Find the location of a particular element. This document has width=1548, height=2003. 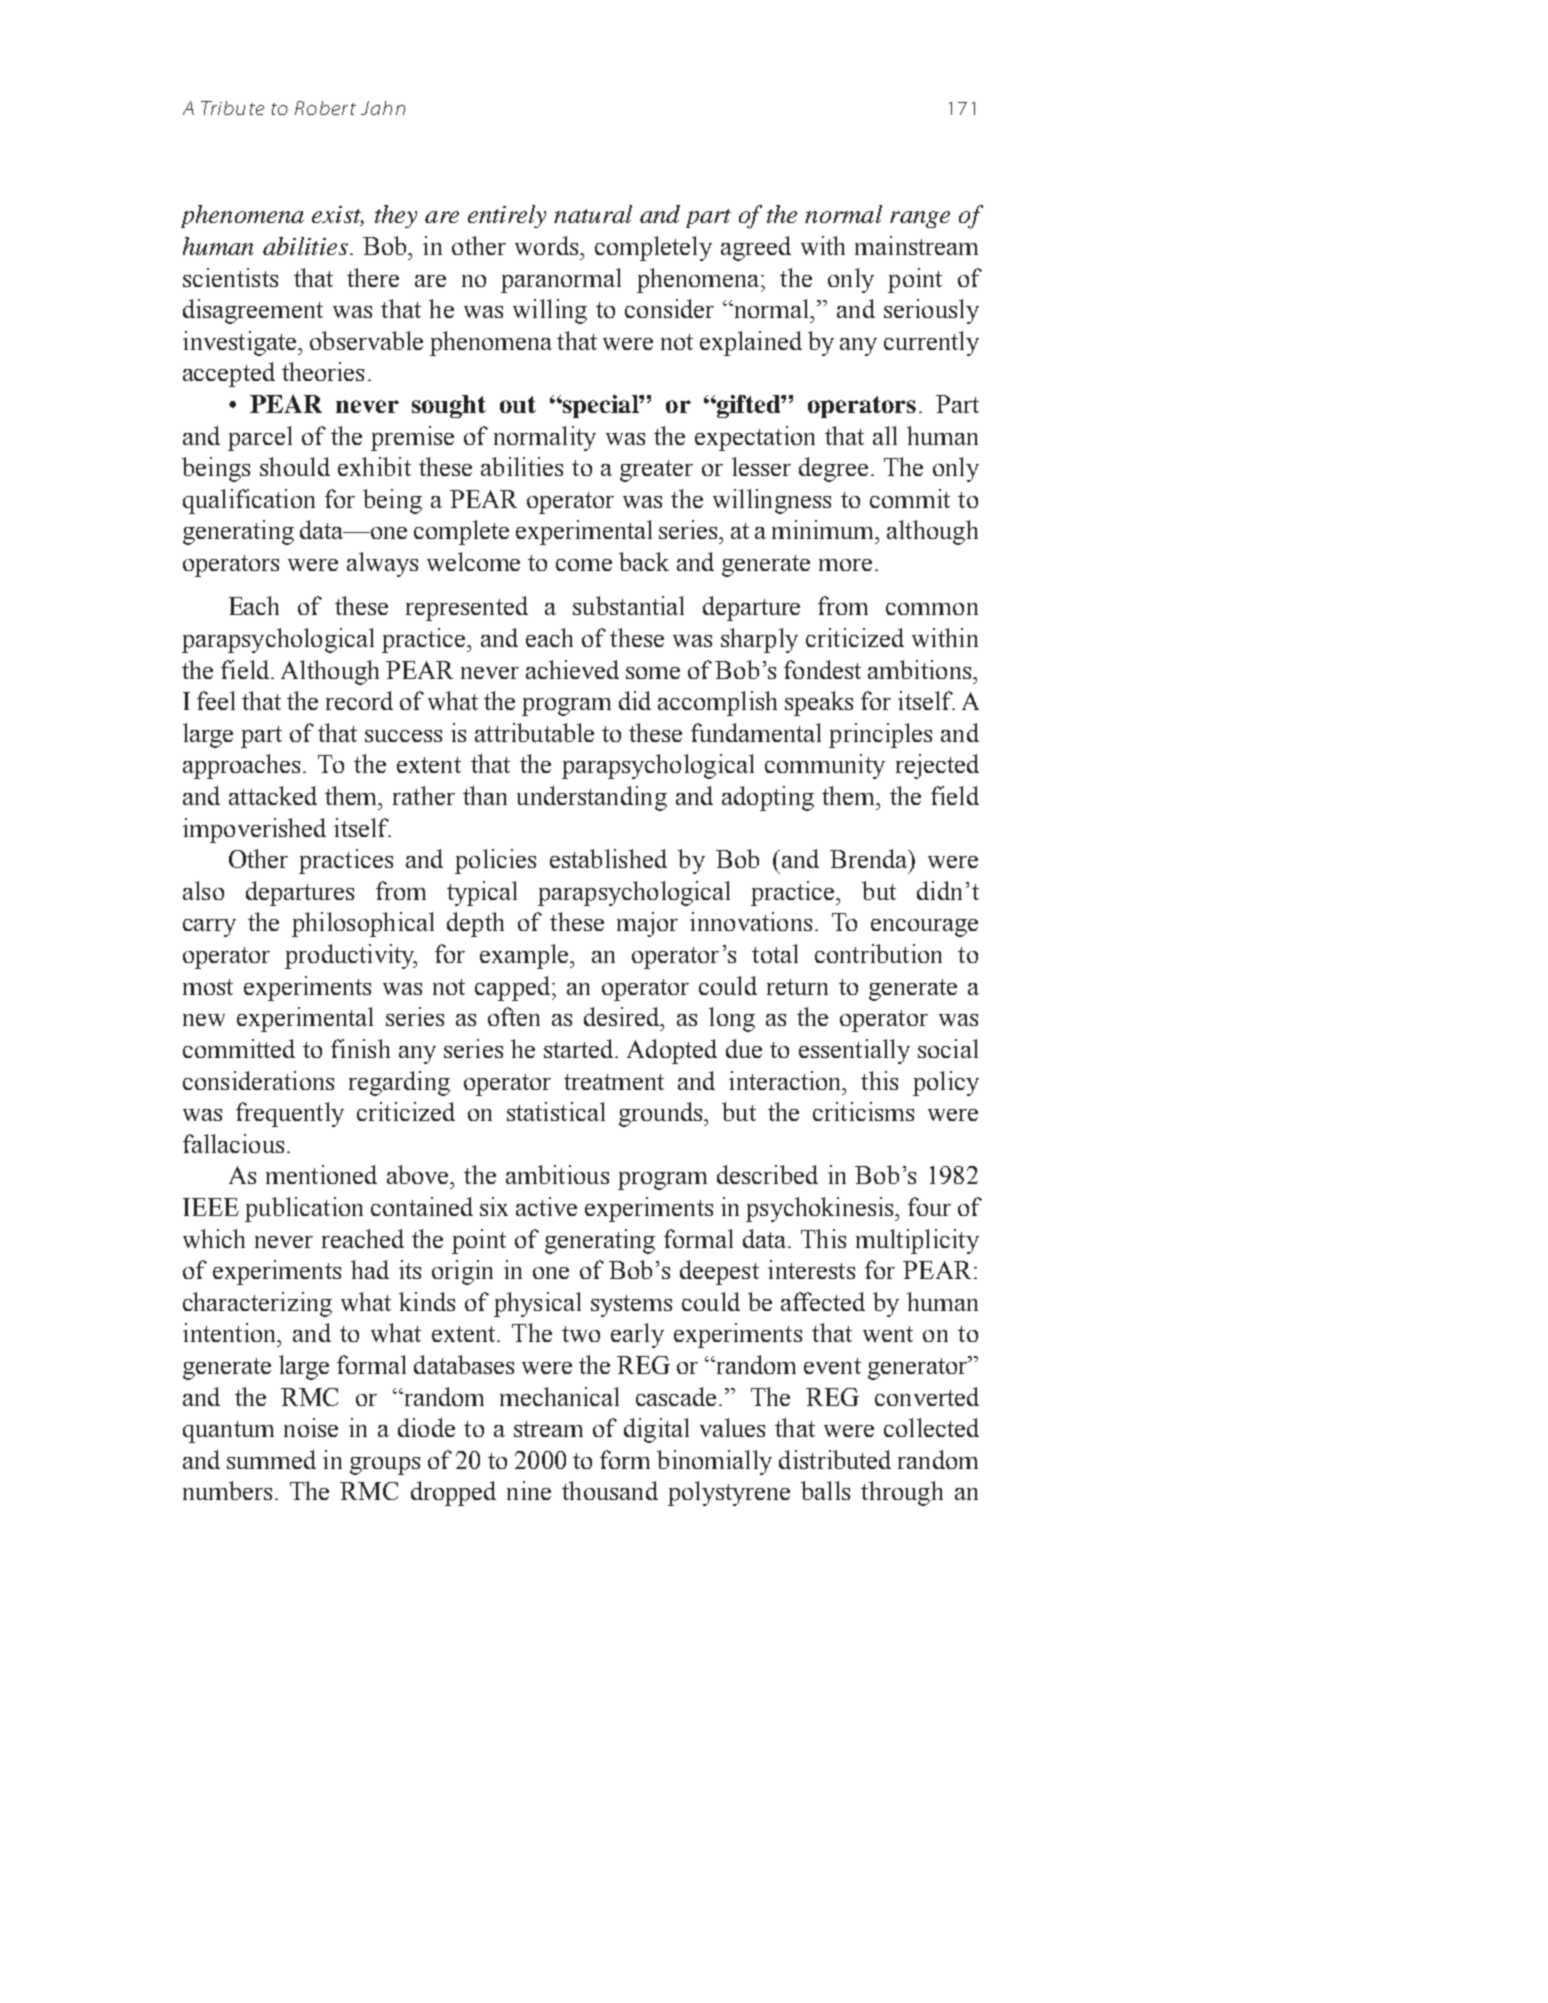

substantial is located at coordinates (628, 605).
